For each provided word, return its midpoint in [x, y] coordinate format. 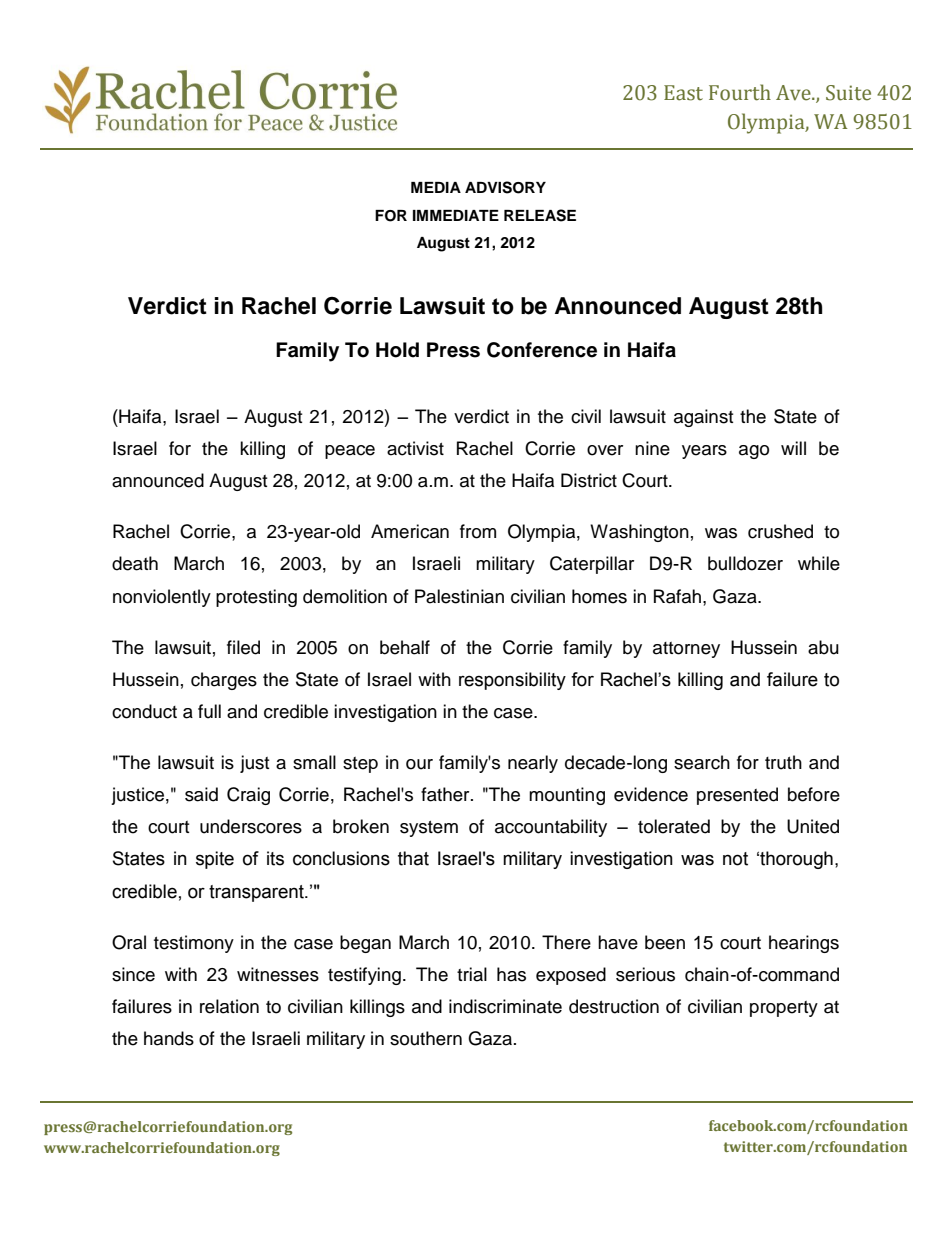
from [478, 531]
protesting [256, 598]
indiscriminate [505, 1006]
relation [229, 1006]
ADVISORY [505, 187]
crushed [780, 531]
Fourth [740, 92]
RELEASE [540, 215]
